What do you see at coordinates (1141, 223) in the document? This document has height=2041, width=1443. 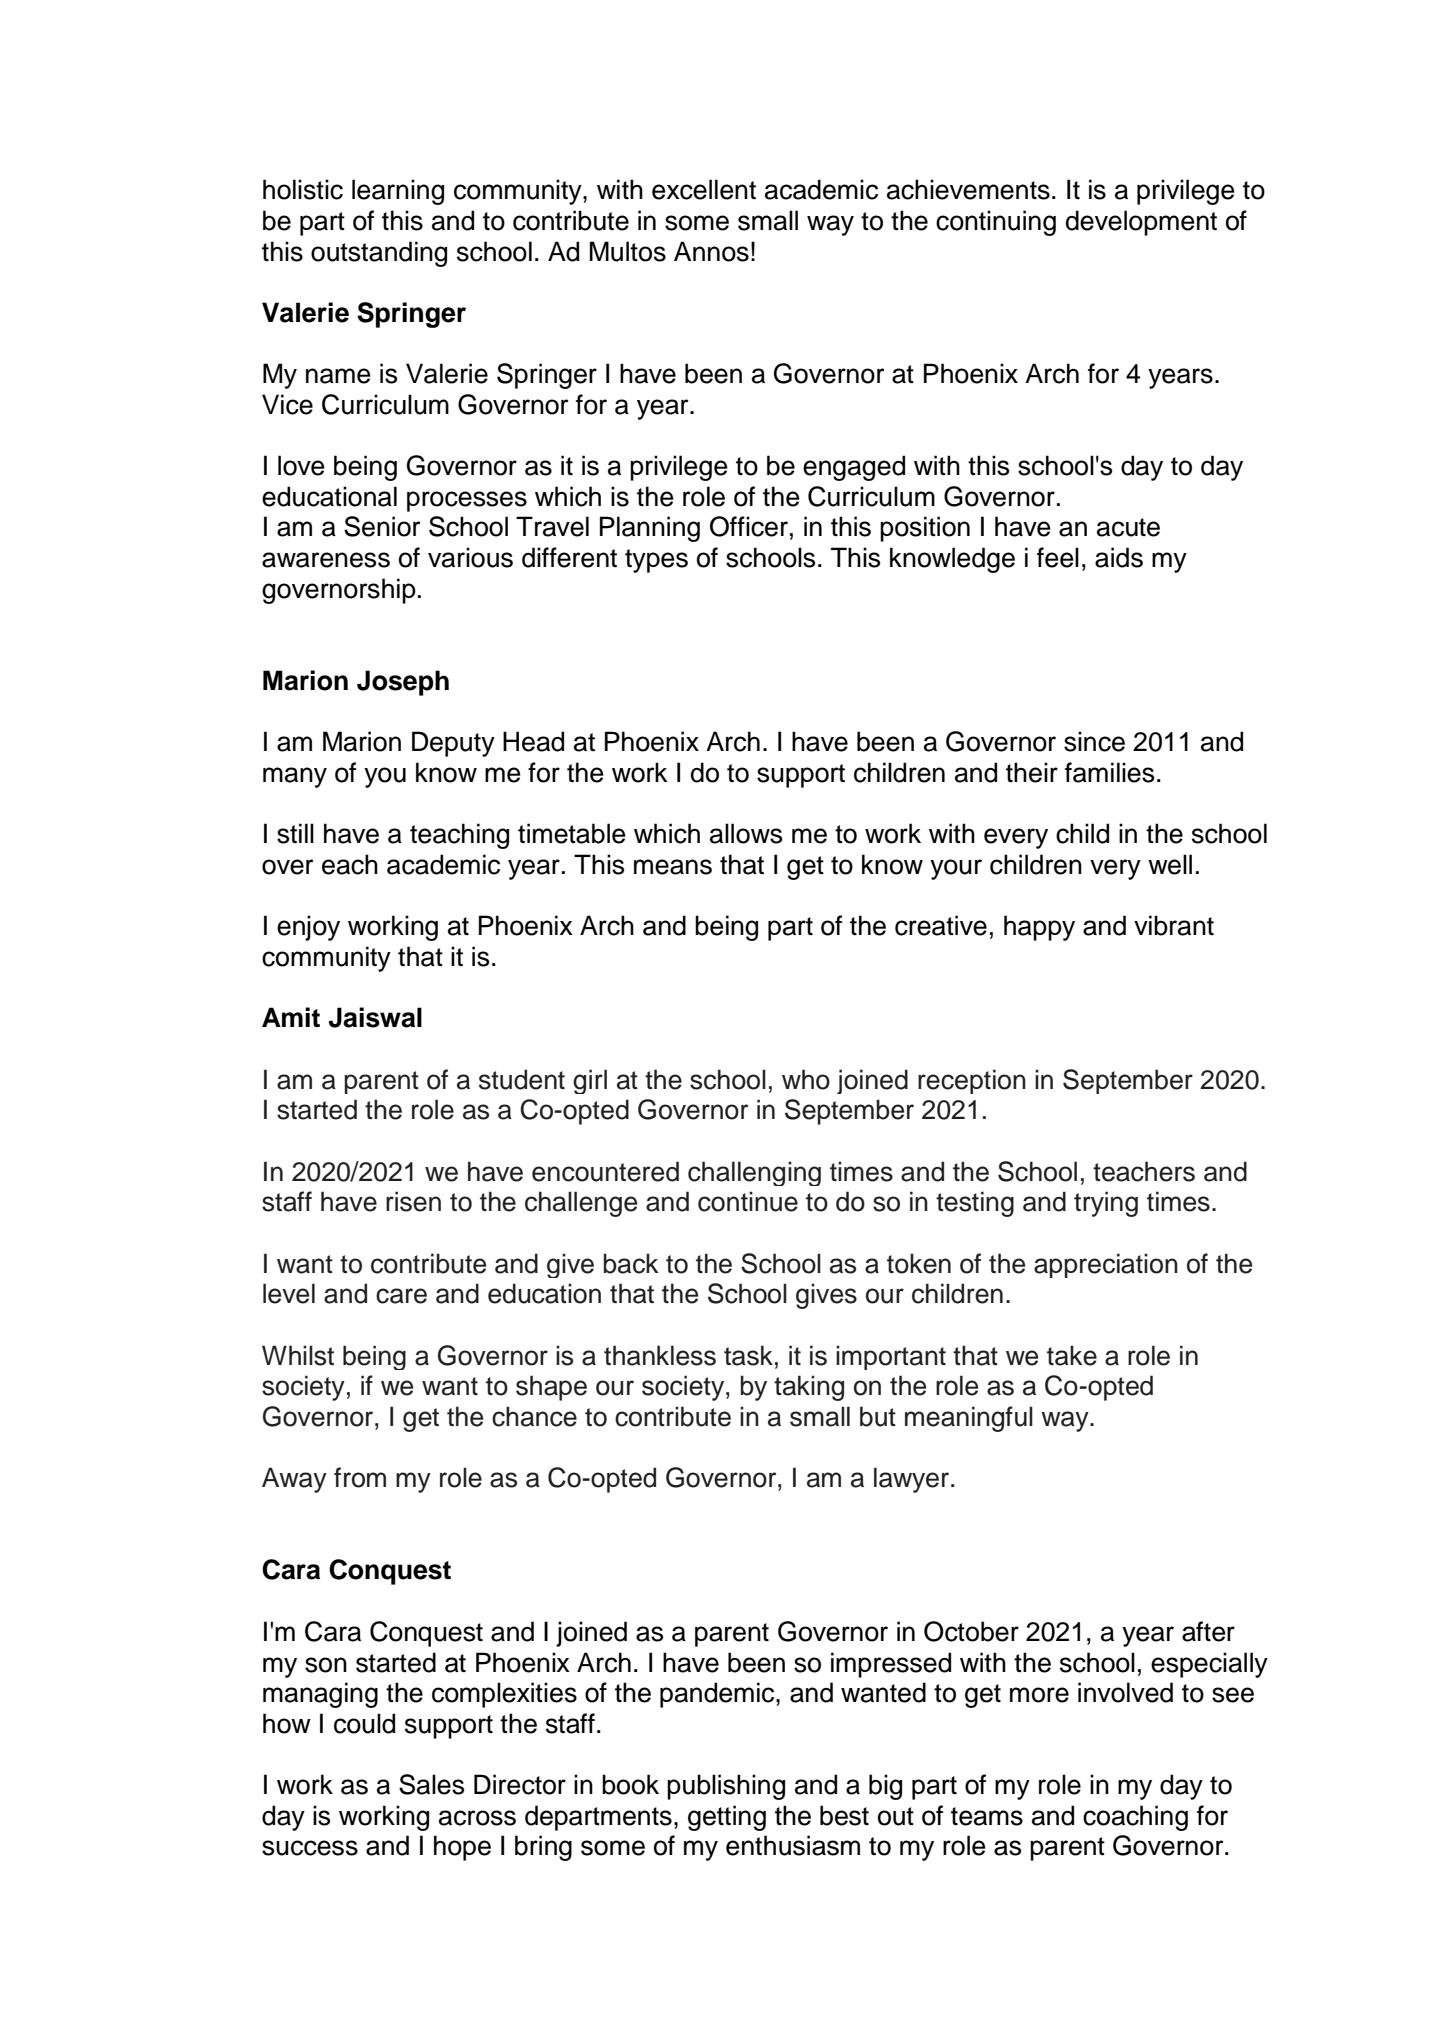 I see `development` at bounding box center [1141, 223].
